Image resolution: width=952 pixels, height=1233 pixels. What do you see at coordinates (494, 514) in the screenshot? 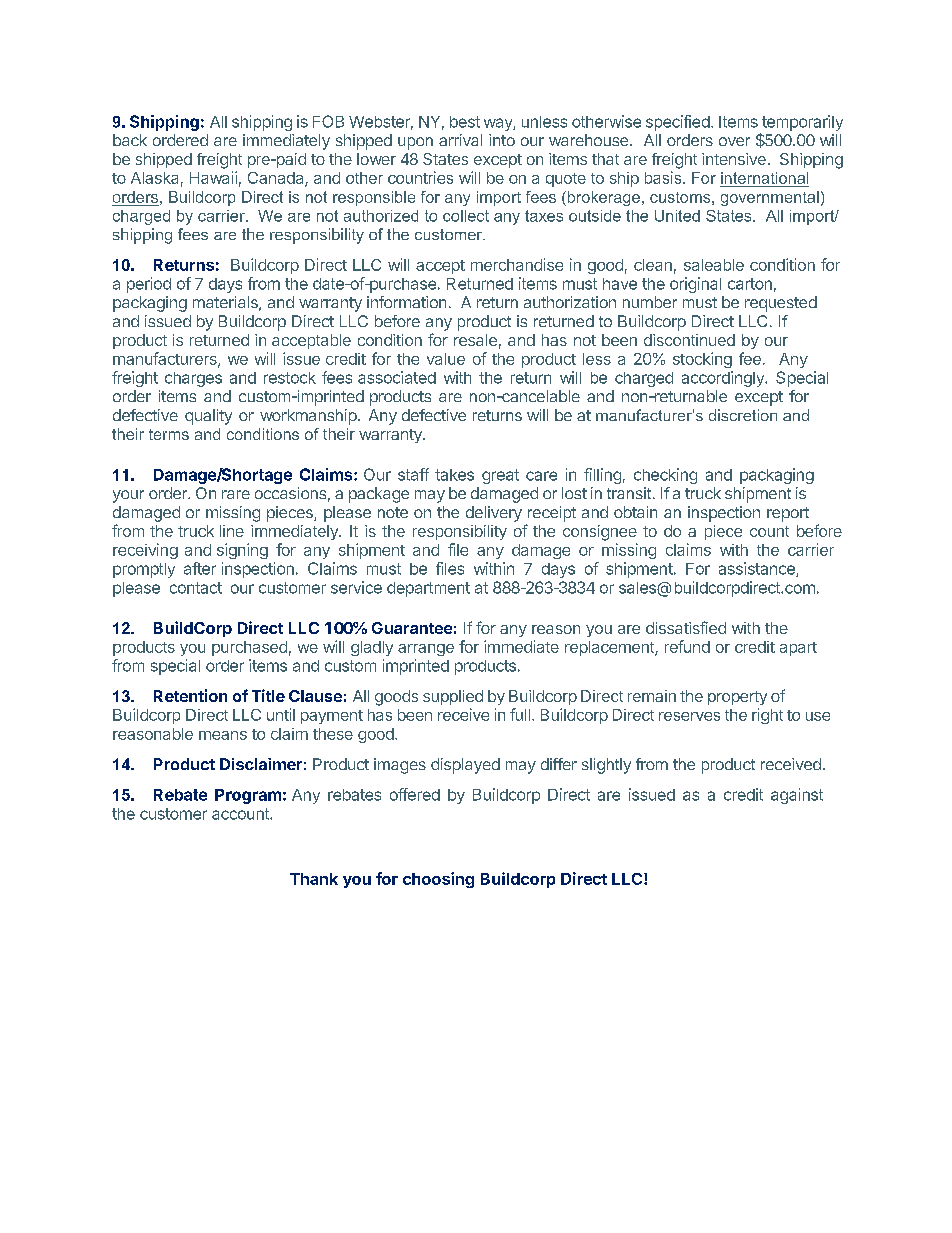
I see `delivery` at bounding box center [494, 514].
